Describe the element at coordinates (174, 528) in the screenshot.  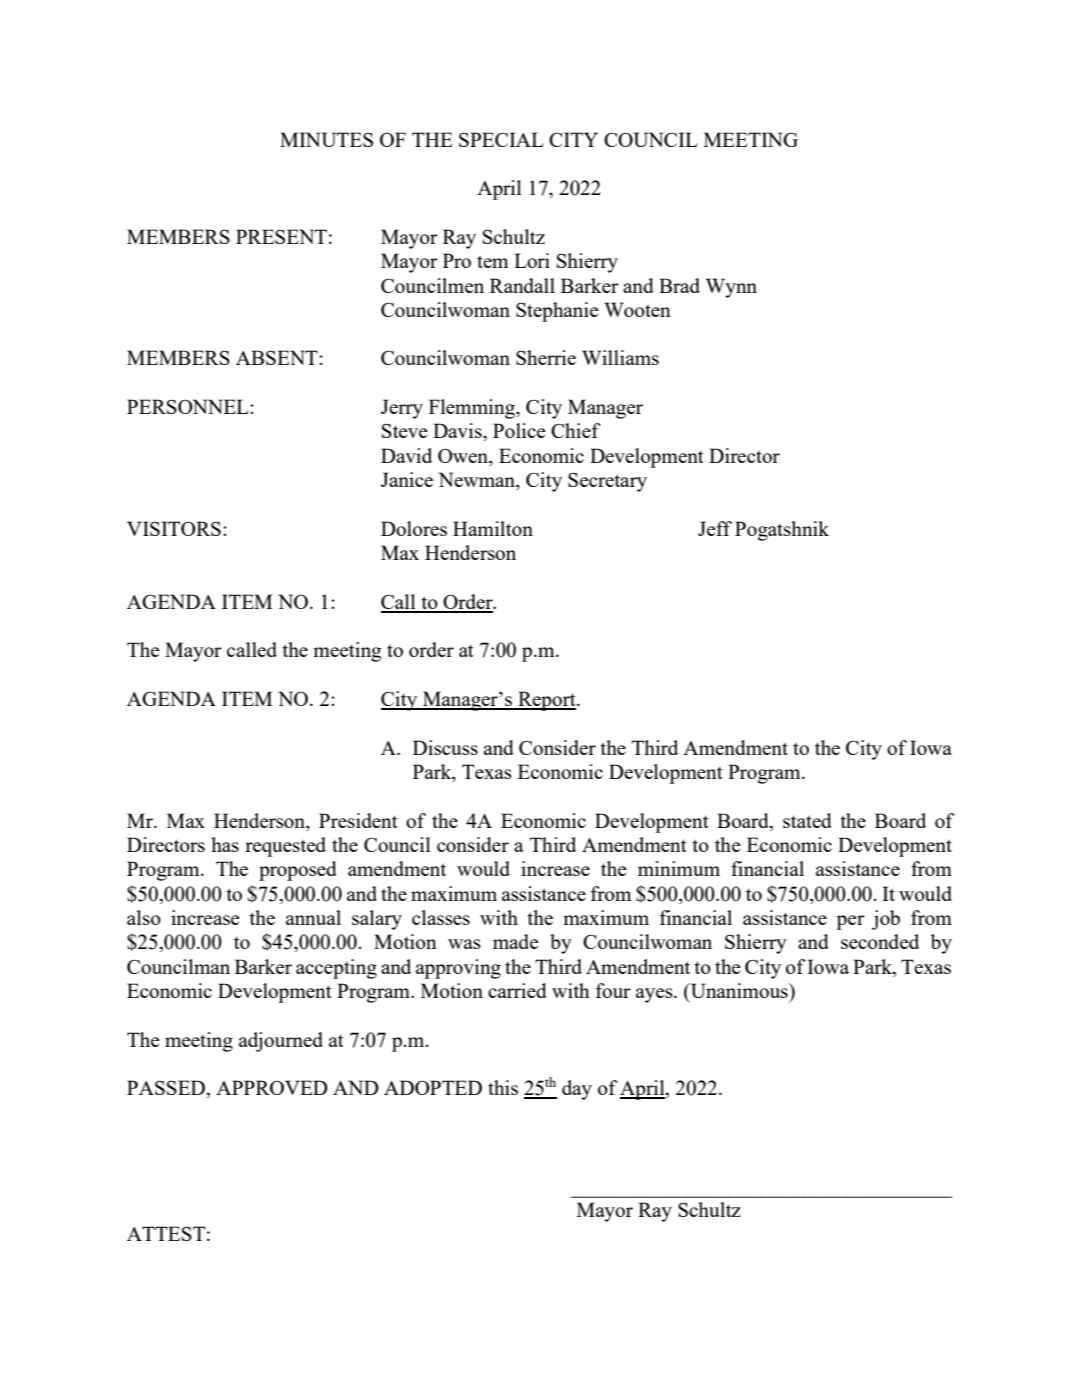
I see `VISITORS` at that location.
